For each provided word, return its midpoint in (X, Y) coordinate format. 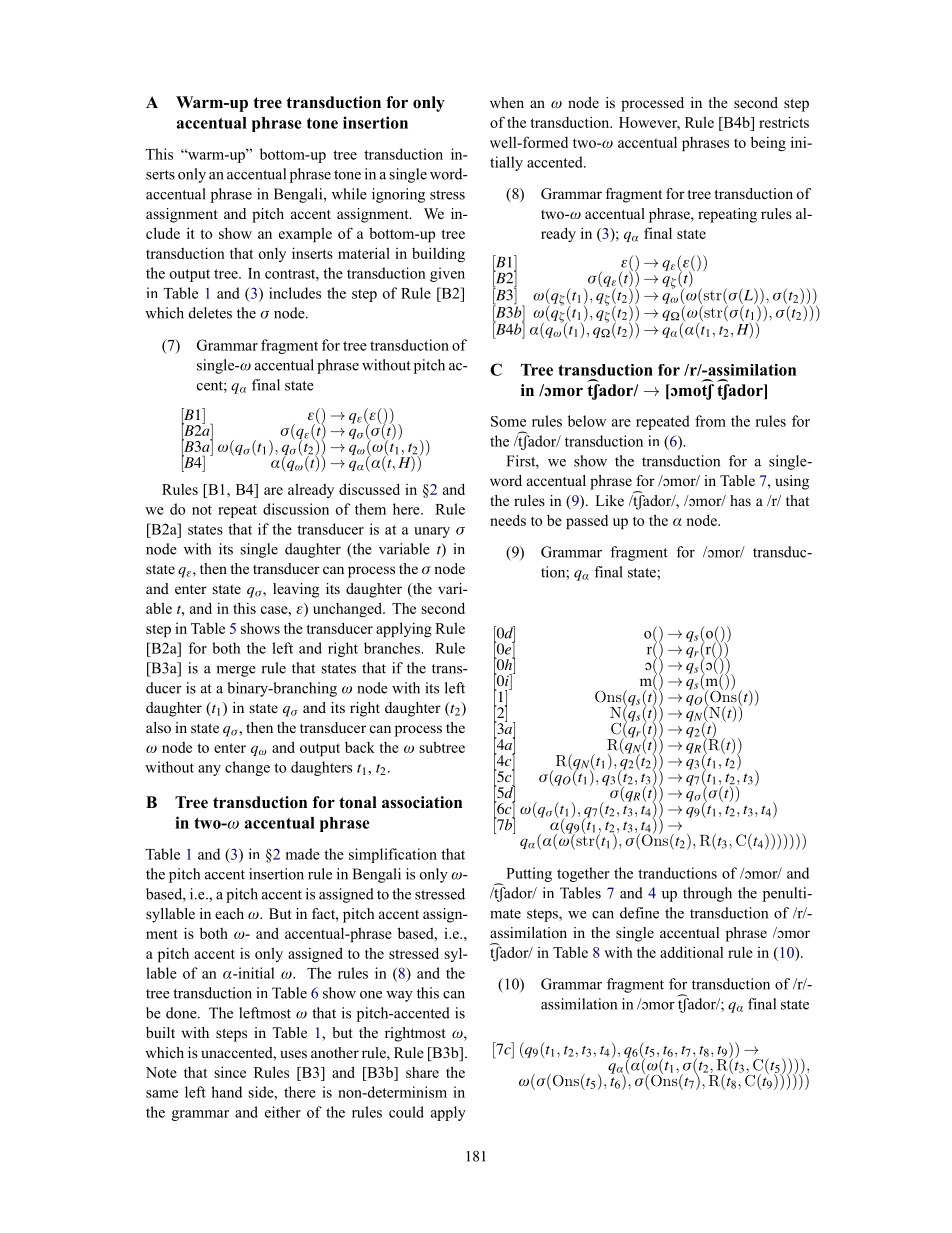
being (768, 143)
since (230, 1072)
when (507, 102)
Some (508, 421)
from (710, 421)
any (209, 770)
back (360, 747)
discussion (296, 509)
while (349, 194)
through (707, 894)
